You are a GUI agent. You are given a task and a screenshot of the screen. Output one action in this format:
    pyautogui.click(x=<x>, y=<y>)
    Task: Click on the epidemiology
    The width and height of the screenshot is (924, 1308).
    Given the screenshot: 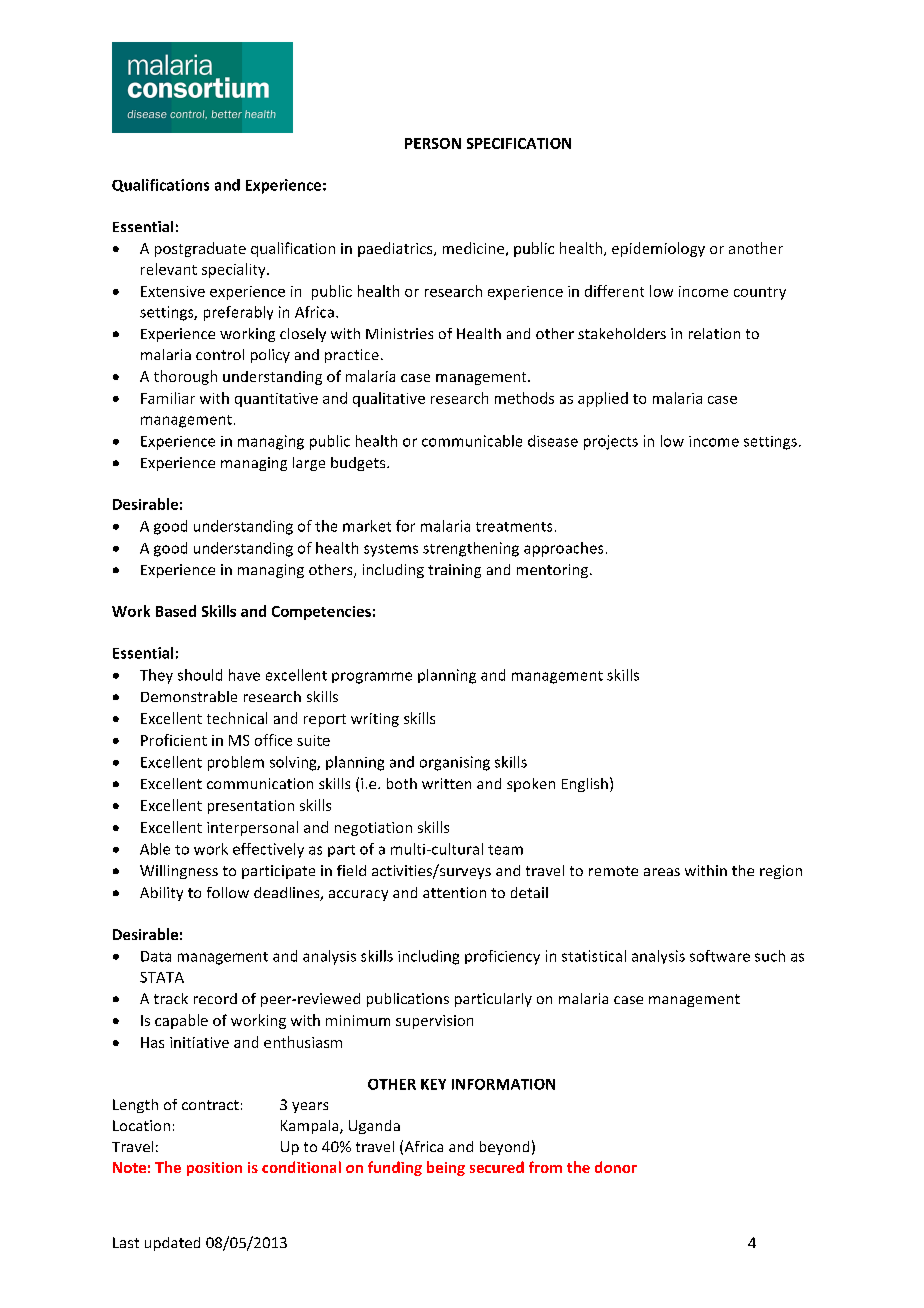 What is the action you would take?
    pyautogui.click(x=658, y=249)
